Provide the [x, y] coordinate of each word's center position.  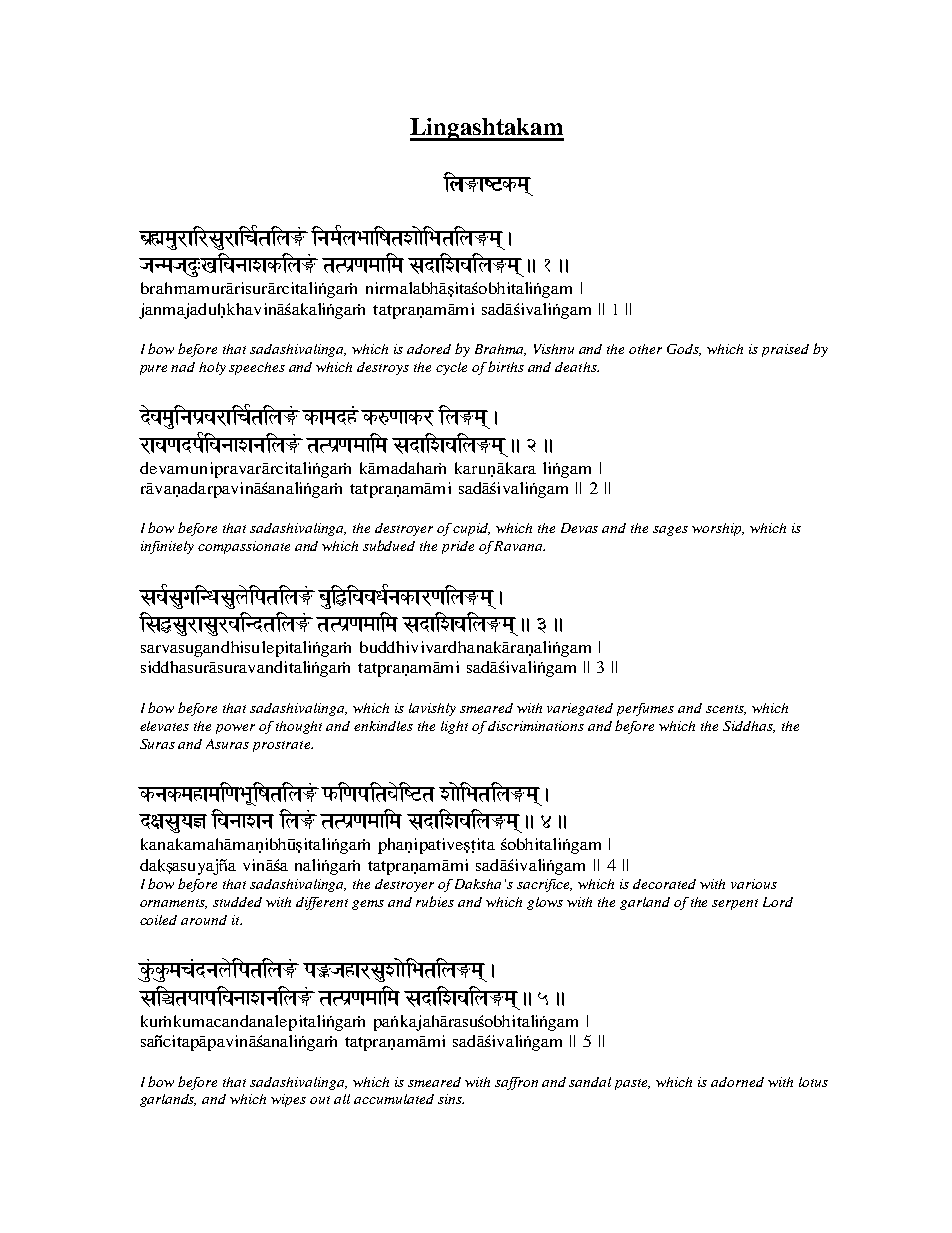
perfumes [645, 709]
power [235, 729]
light [454, 727]
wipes [288, 1100]
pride [458, 547]
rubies [435, 901]
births [506, 366]
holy [212, 368]
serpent [735, 904]
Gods [684, 350]
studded [237, 902]
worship [718, 529]
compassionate [244, 547]
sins [451, 1099]
